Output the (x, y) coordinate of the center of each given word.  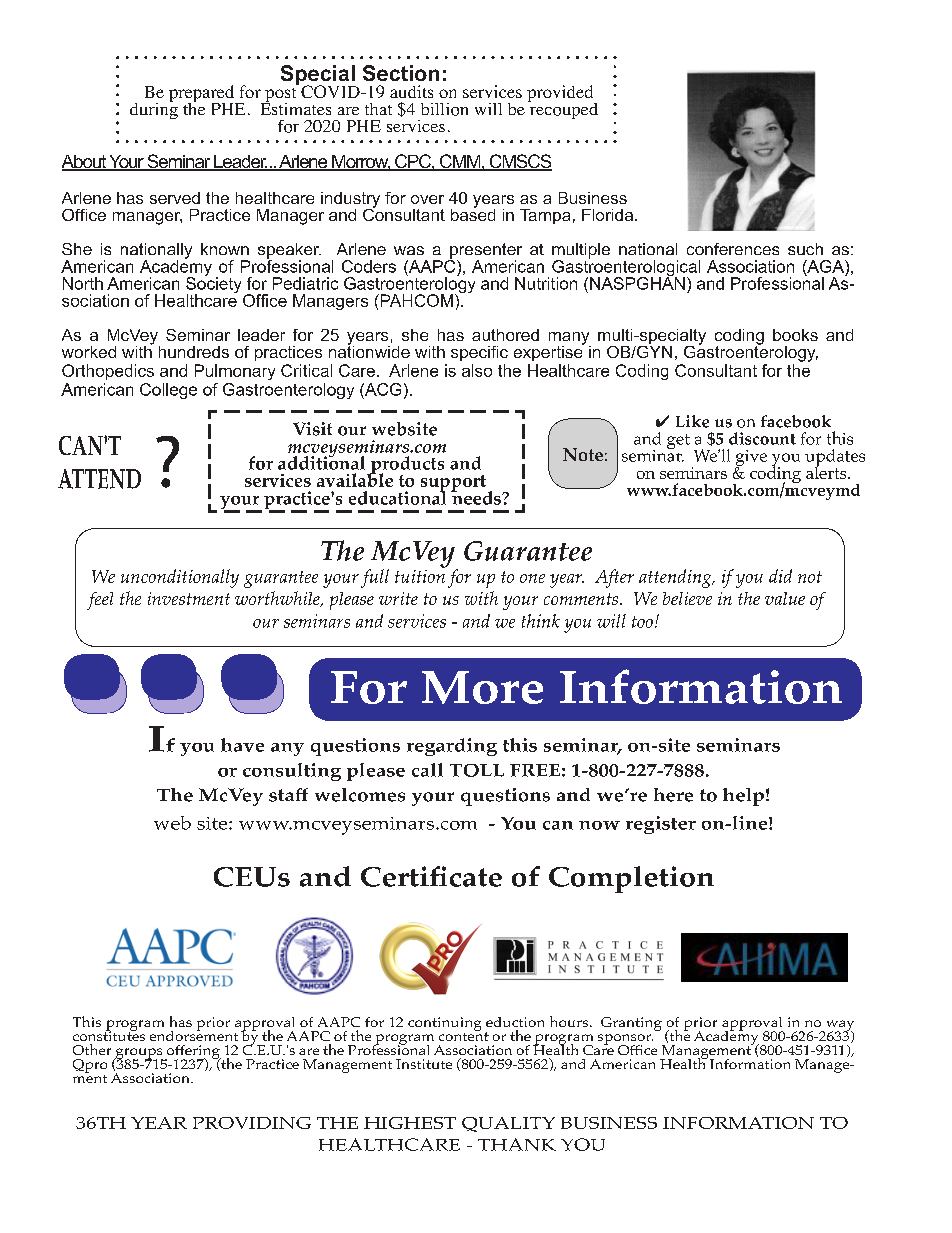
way (838, 1026)
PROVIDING (252, 1123)
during (154, 109)
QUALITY (508, 1124)
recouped (563, 109)
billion (444, 109)
